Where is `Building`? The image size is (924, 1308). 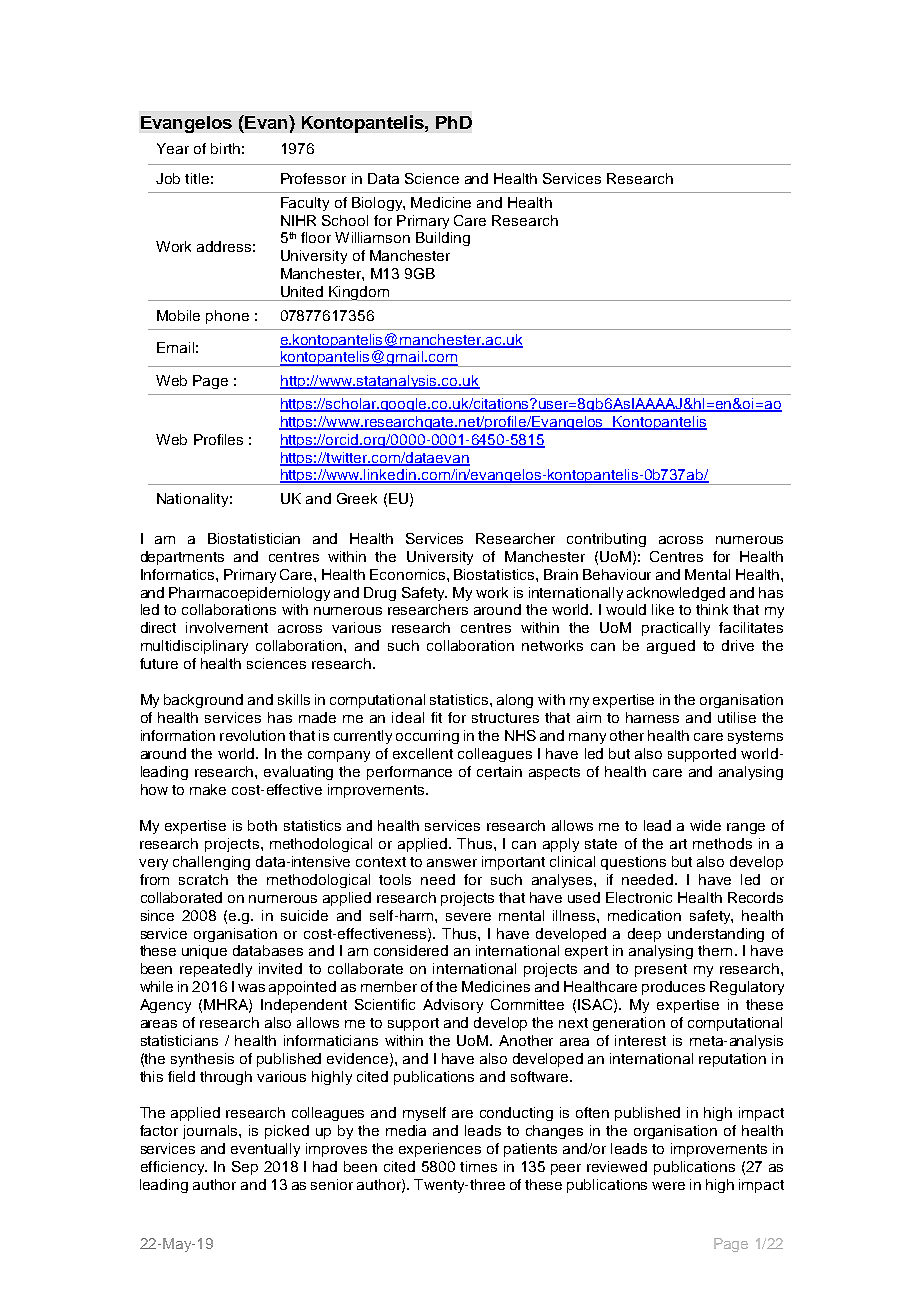
Building is located at coordinates (443, 239).
